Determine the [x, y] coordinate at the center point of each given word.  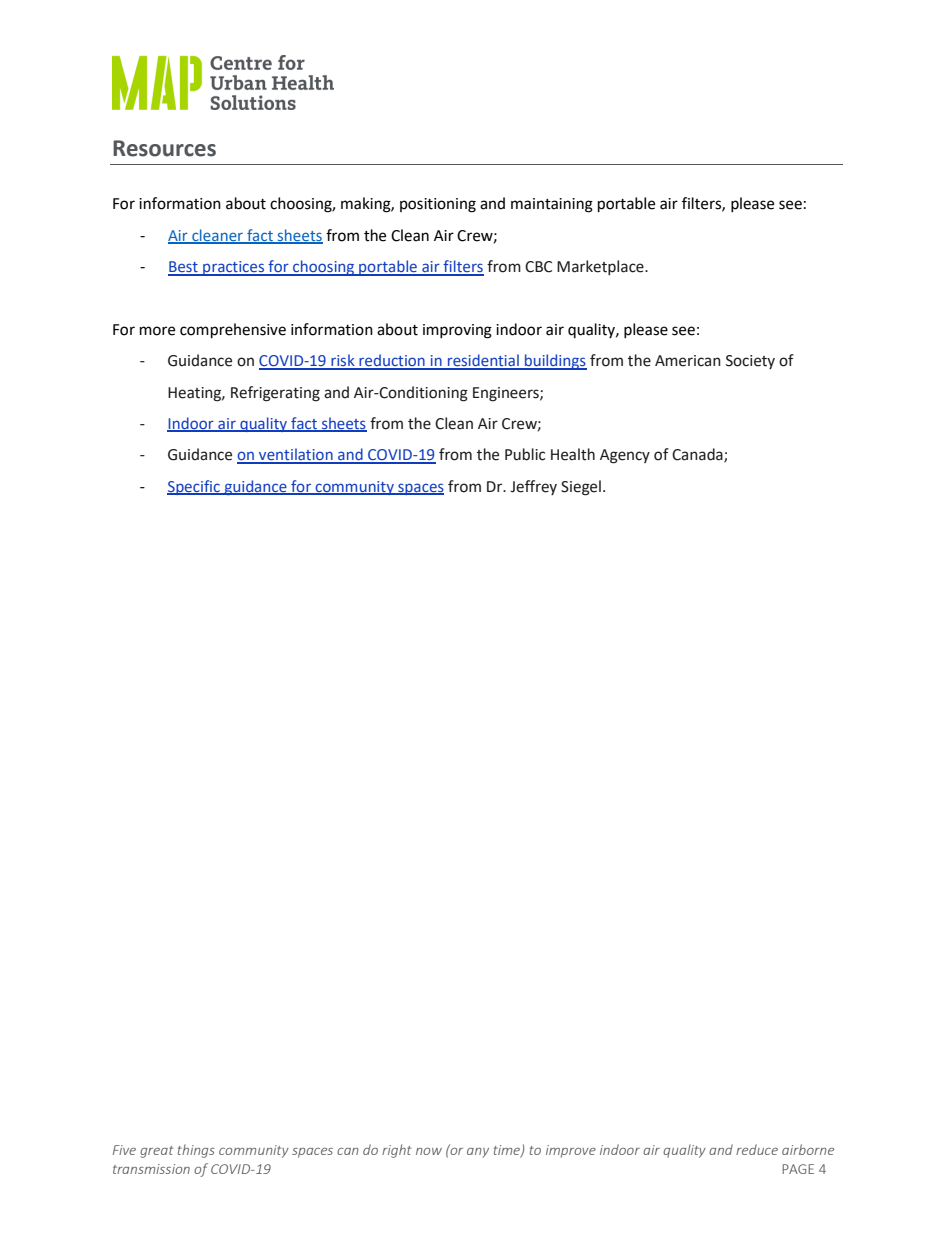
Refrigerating [275, 394]
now [429, 1151]
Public [525, 454]
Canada [698, 455]
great [156, 1152]
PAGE [798, 1169]
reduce [757, 1149]
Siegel [581, 488]
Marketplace [601, 267]
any [478, 1153]
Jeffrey [533, 487]
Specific [194, 487]
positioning [438, 205]
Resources [164, 148]
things [196, 1151]
